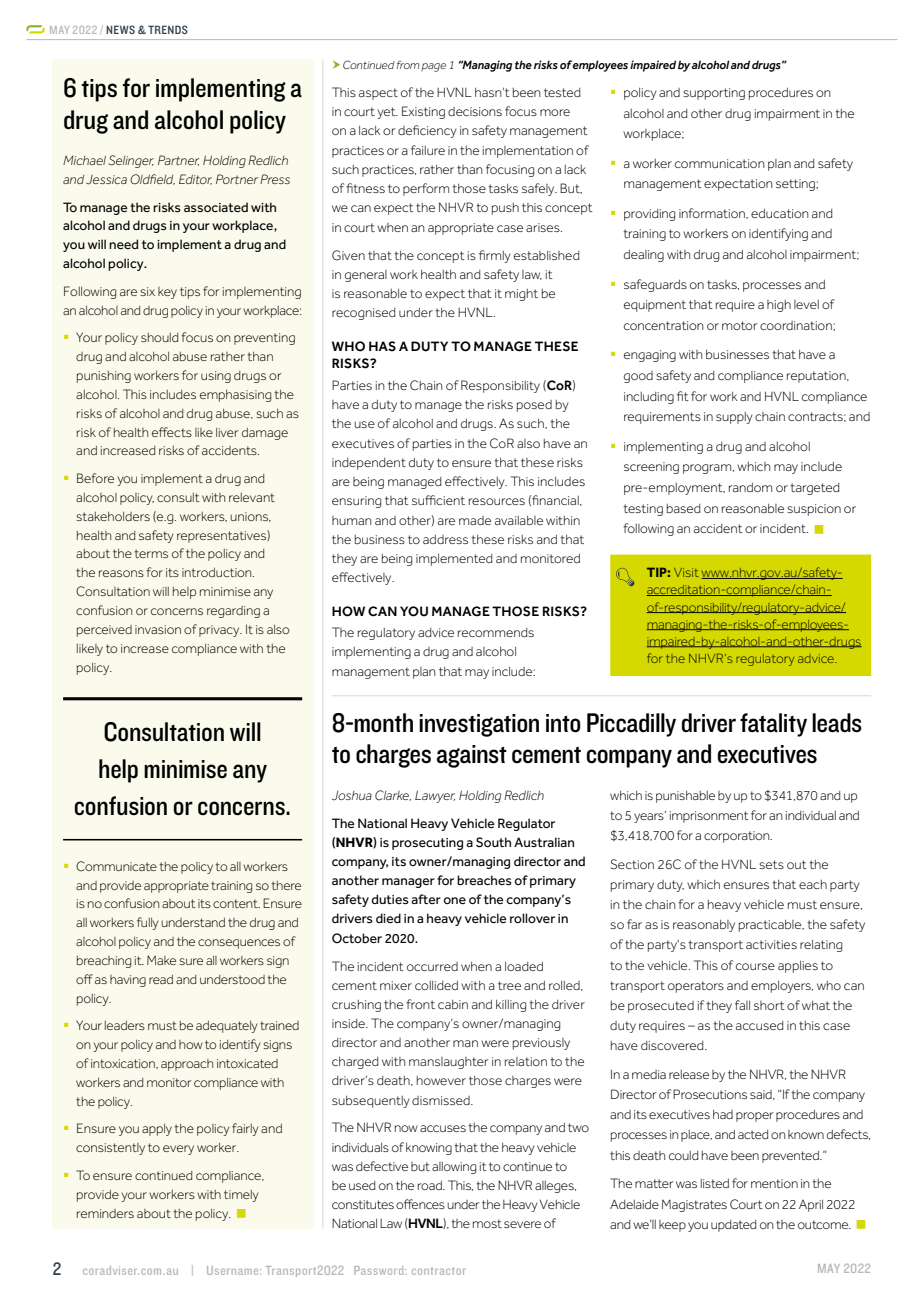 This document has width=924, height=1308. Describe the element at coordinates (733, 1226) in the document. I see `updated` at that location.
